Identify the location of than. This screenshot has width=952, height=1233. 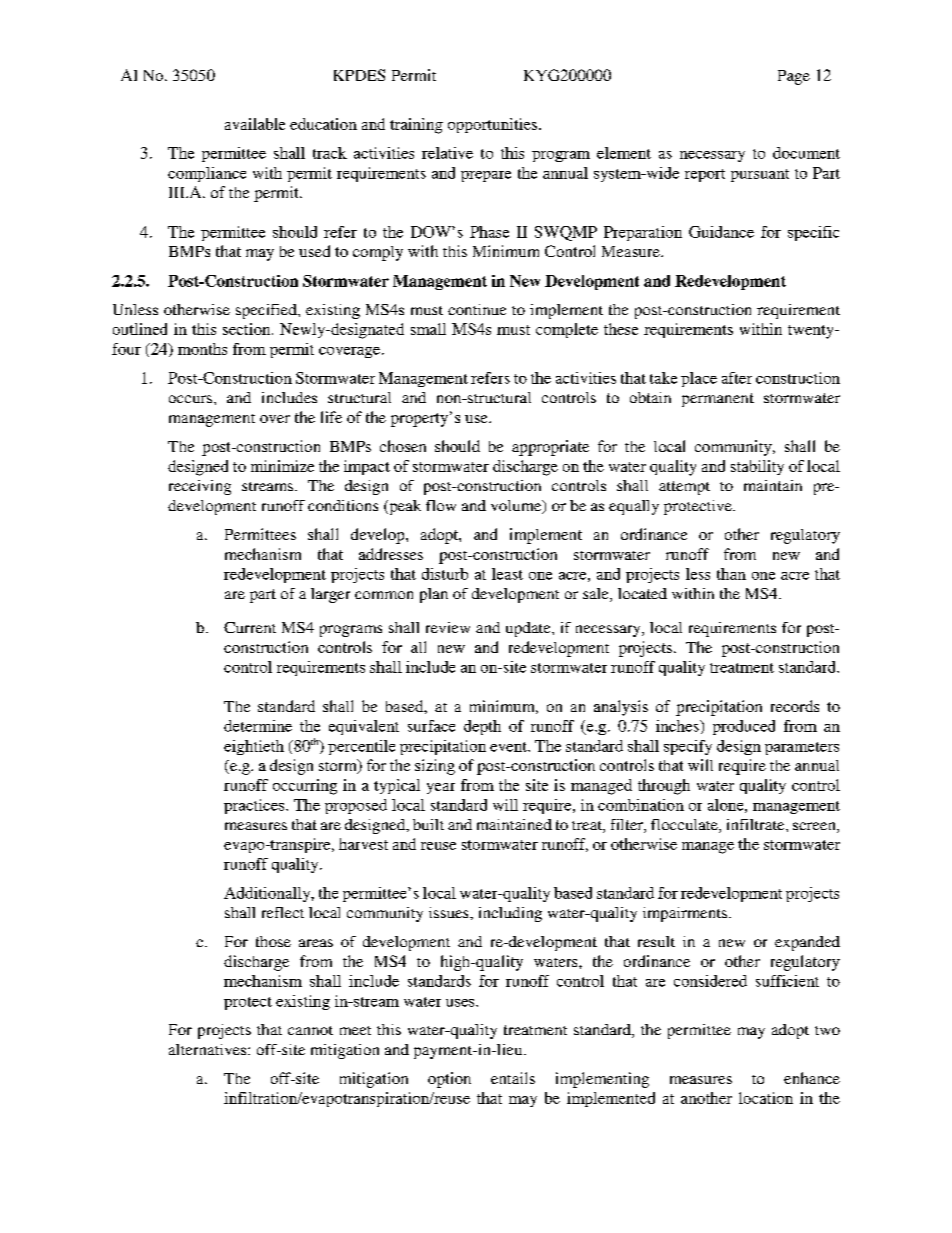
(731, 574).
